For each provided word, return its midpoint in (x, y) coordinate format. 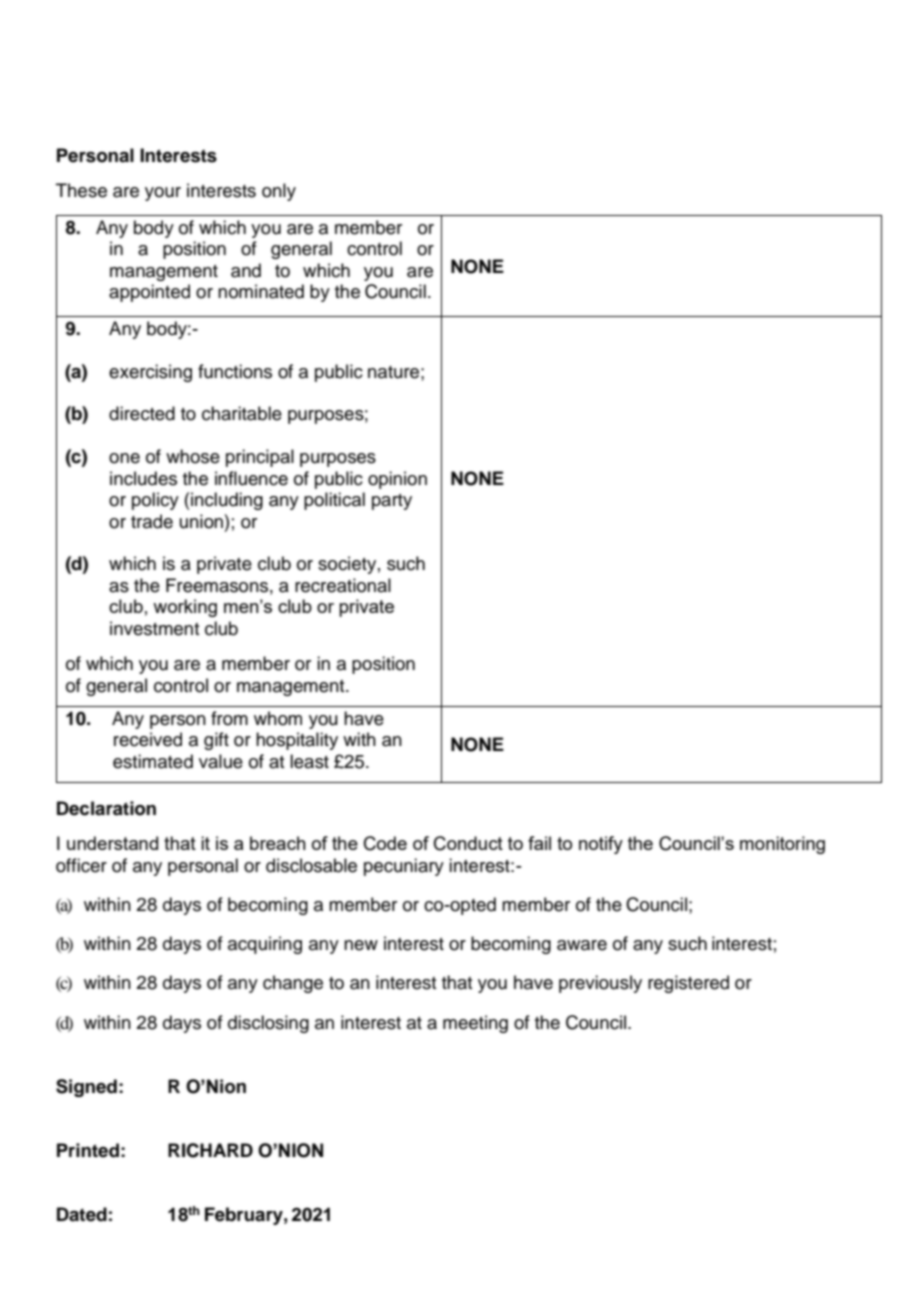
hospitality (297, 741)
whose (193, 456)
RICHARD (210, 1150)
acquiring (265, 945)
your (163, 194)
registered (688, 984)
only (279, 192)
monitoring (782, 845)
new (361, 945)
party (392, 502)
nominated (261, 291)
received (148, 739)
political (334, 501)
